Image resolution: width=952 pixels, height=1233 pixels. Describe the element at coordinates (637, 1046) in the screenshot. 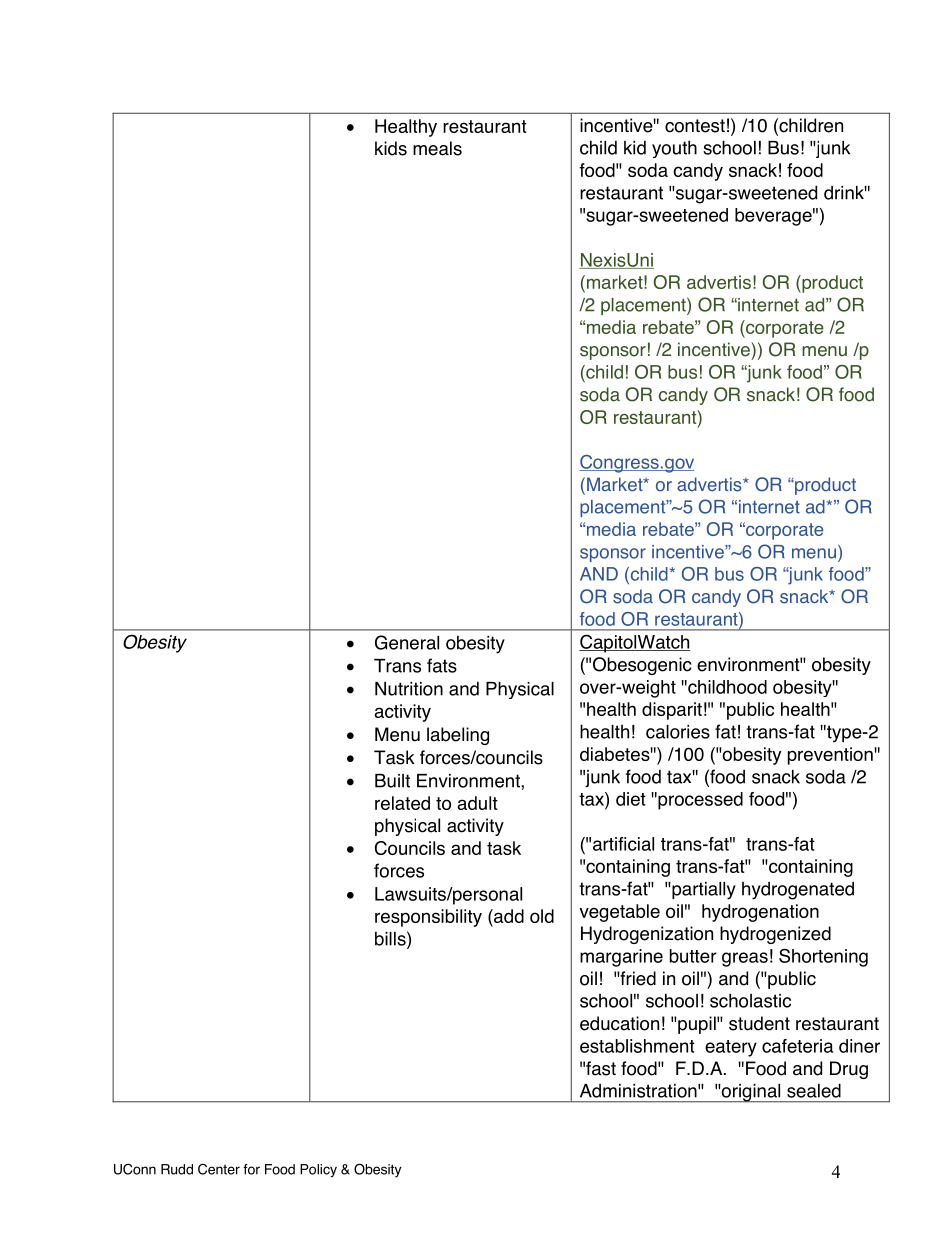

I see `establishment` at that location.
